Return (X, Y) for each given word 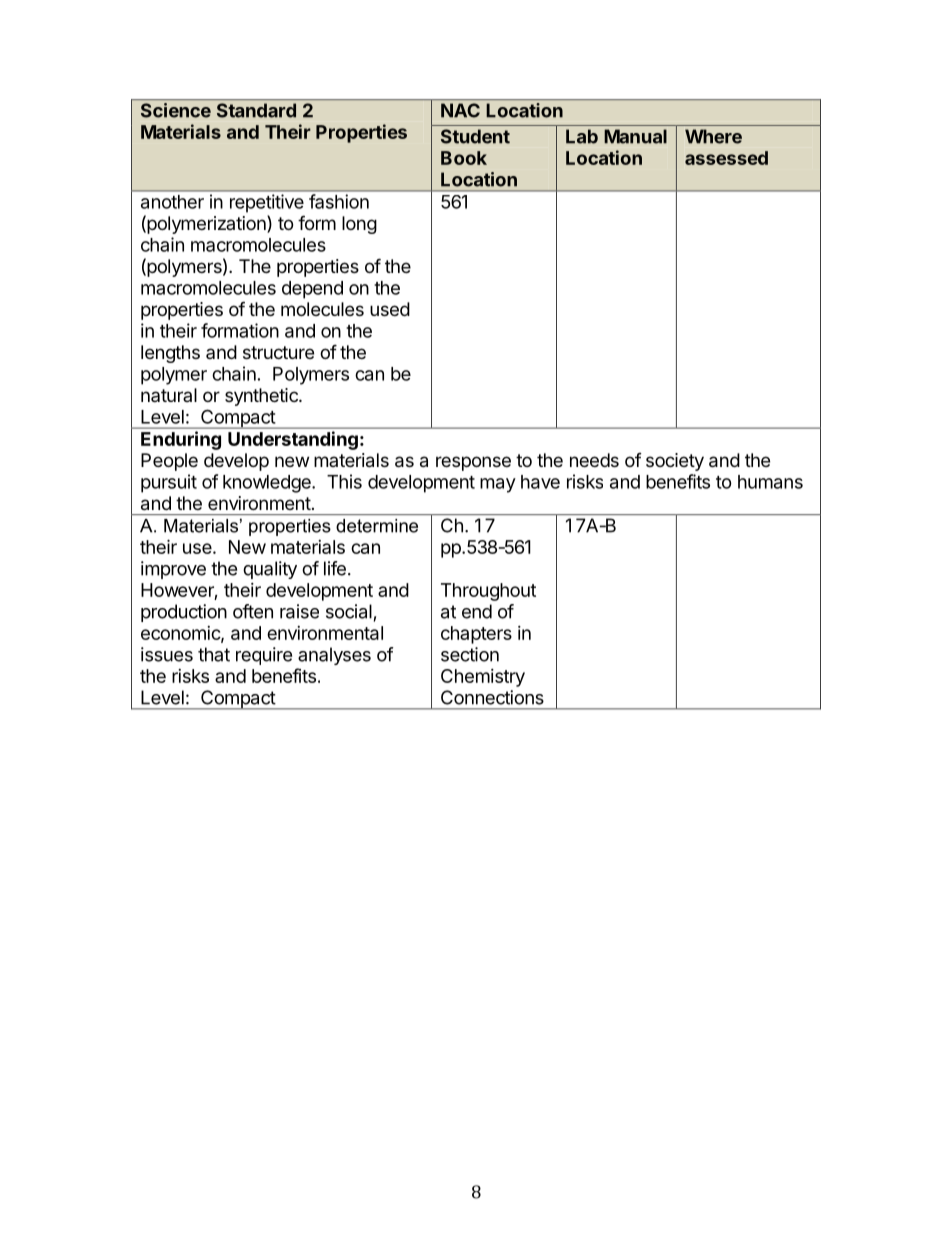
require (264, 656)
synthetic (262, 397)
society (675, 462)
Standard (256, 110)
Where (713, 136)
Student (475, 136)
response (473, 463)
